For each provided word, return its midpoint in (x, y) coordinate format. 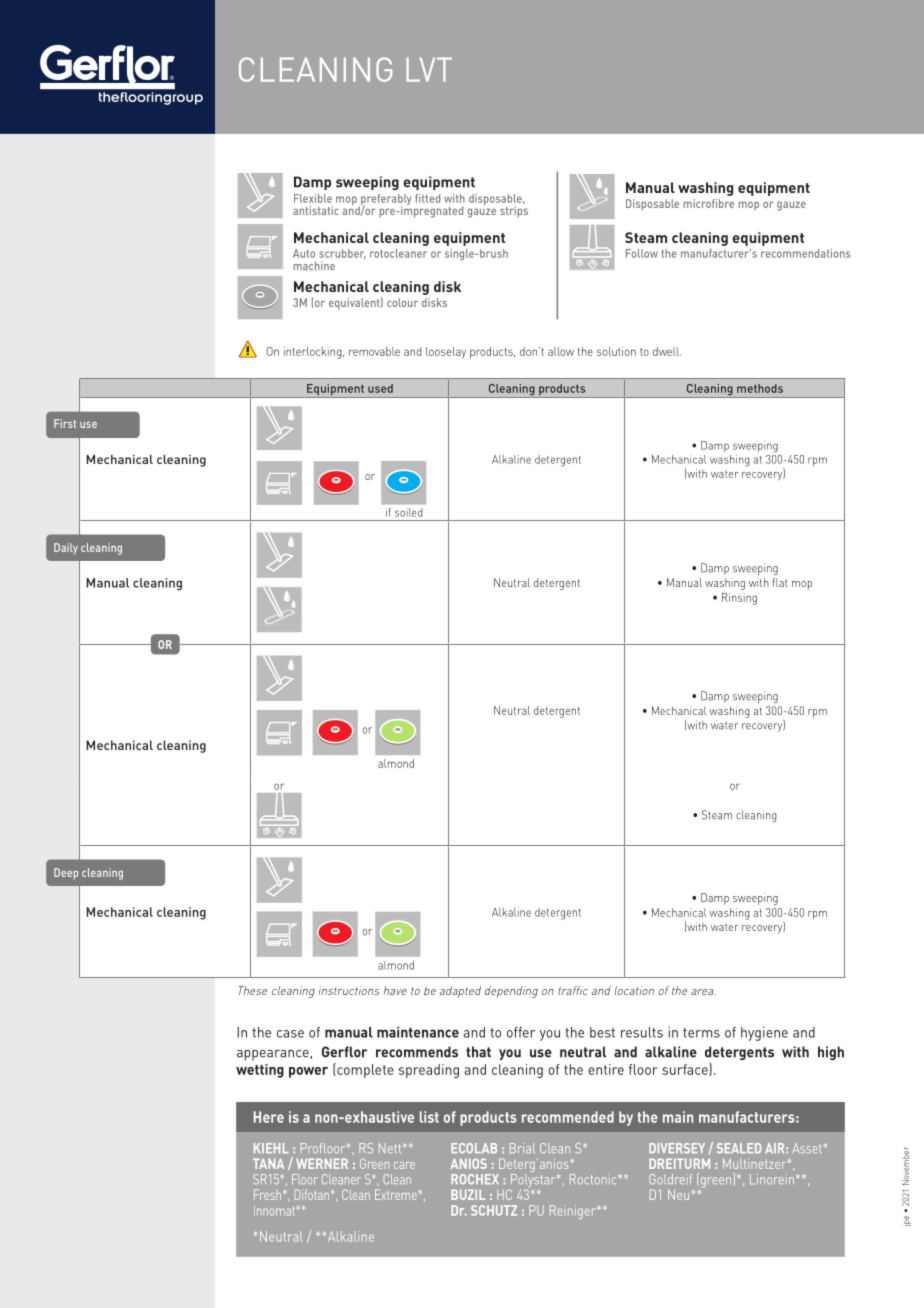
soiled (408, 512)
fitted (427, 198)
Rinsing (739, 599)
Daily (66, 548)
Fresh (267, 1194)
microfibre (709, 203)
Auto (304, 253)
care (404, 1165)
